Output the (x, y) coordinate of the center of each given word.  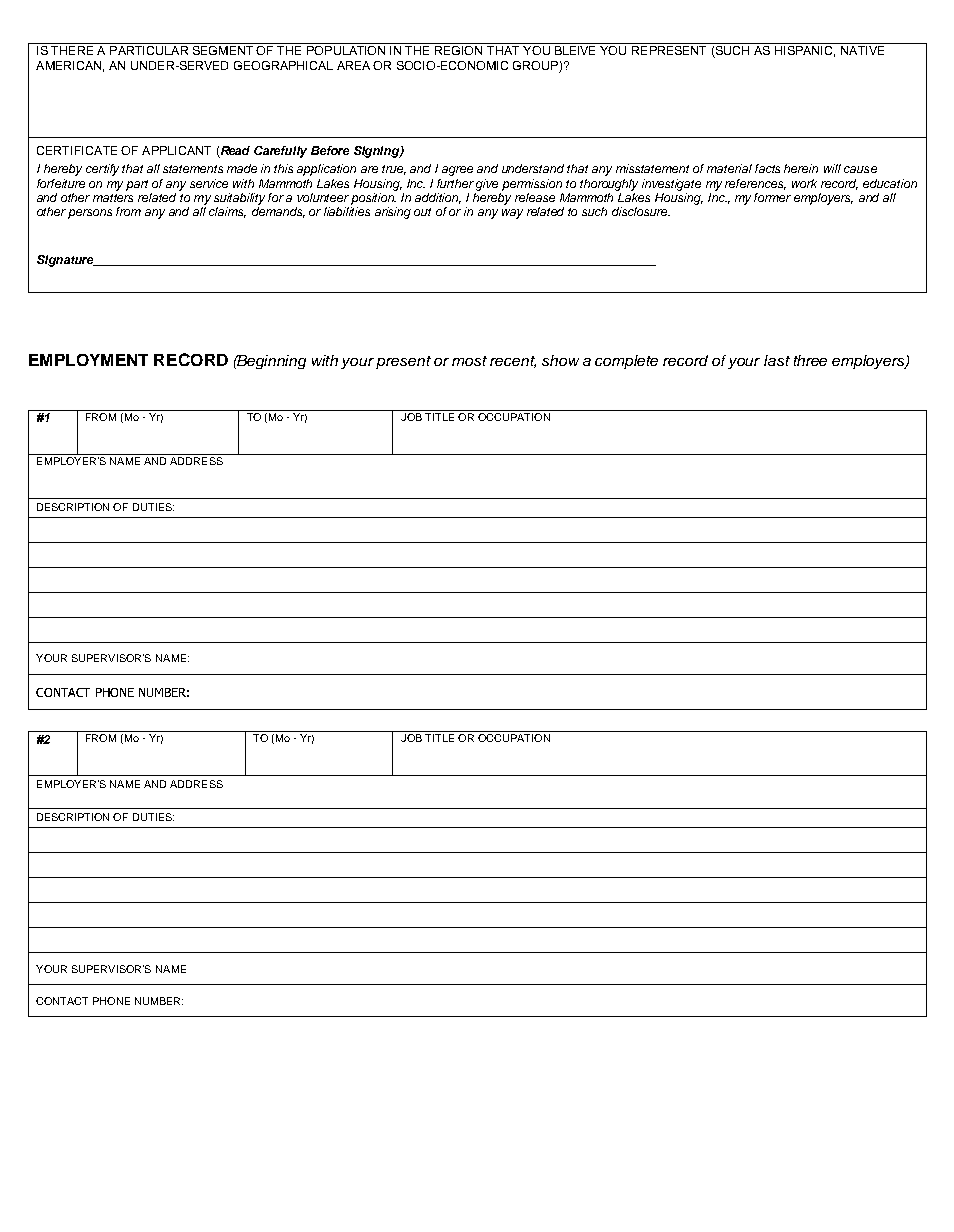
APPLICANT (176, 150)
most (469, 361)
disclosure (641, 211)
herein (801, 168)
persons (90, 214)
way (512, 214)
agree (457, 171)
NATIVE (862, 50)
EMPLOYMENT (88, 360)
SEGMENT (223, 50)
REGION (458, 50)
